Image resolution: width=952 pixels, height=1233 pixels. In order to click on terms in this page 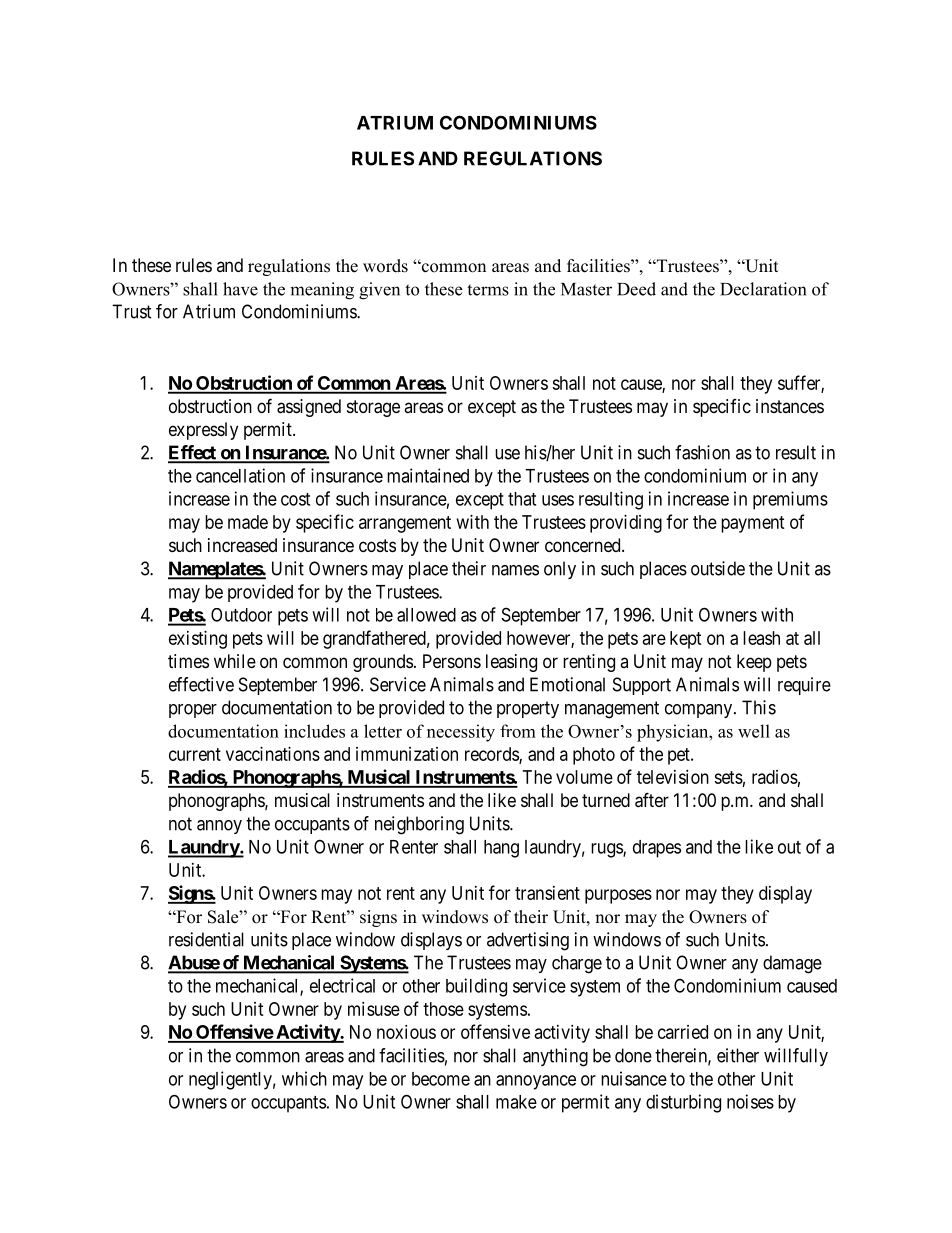, I will do `click(488, 290)`.
